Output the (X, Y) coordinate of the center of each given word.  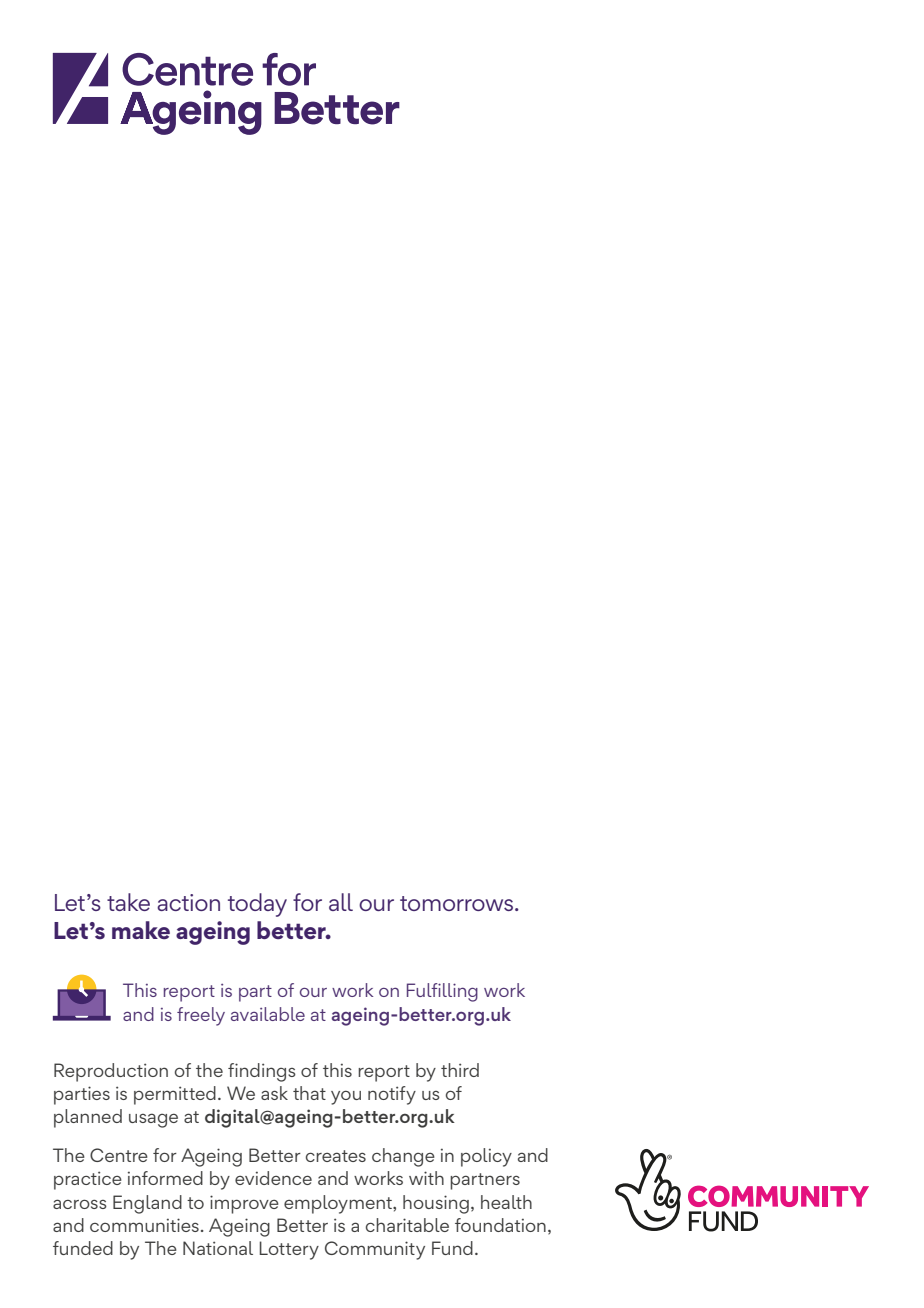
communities (144, 1225)
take (128, 902)
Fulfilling (442, 992)
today (257, 905)
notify (392, 1095)
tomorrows (456, 903)
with (426, 1178)
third (460, 1070)
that (309, 1093)
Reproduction (111, 1072)
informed (165, 1178)
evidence (273, 1178)
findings (262, 1072)
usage (153, 1120)
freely (201, 1016)
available (268, 1014)
